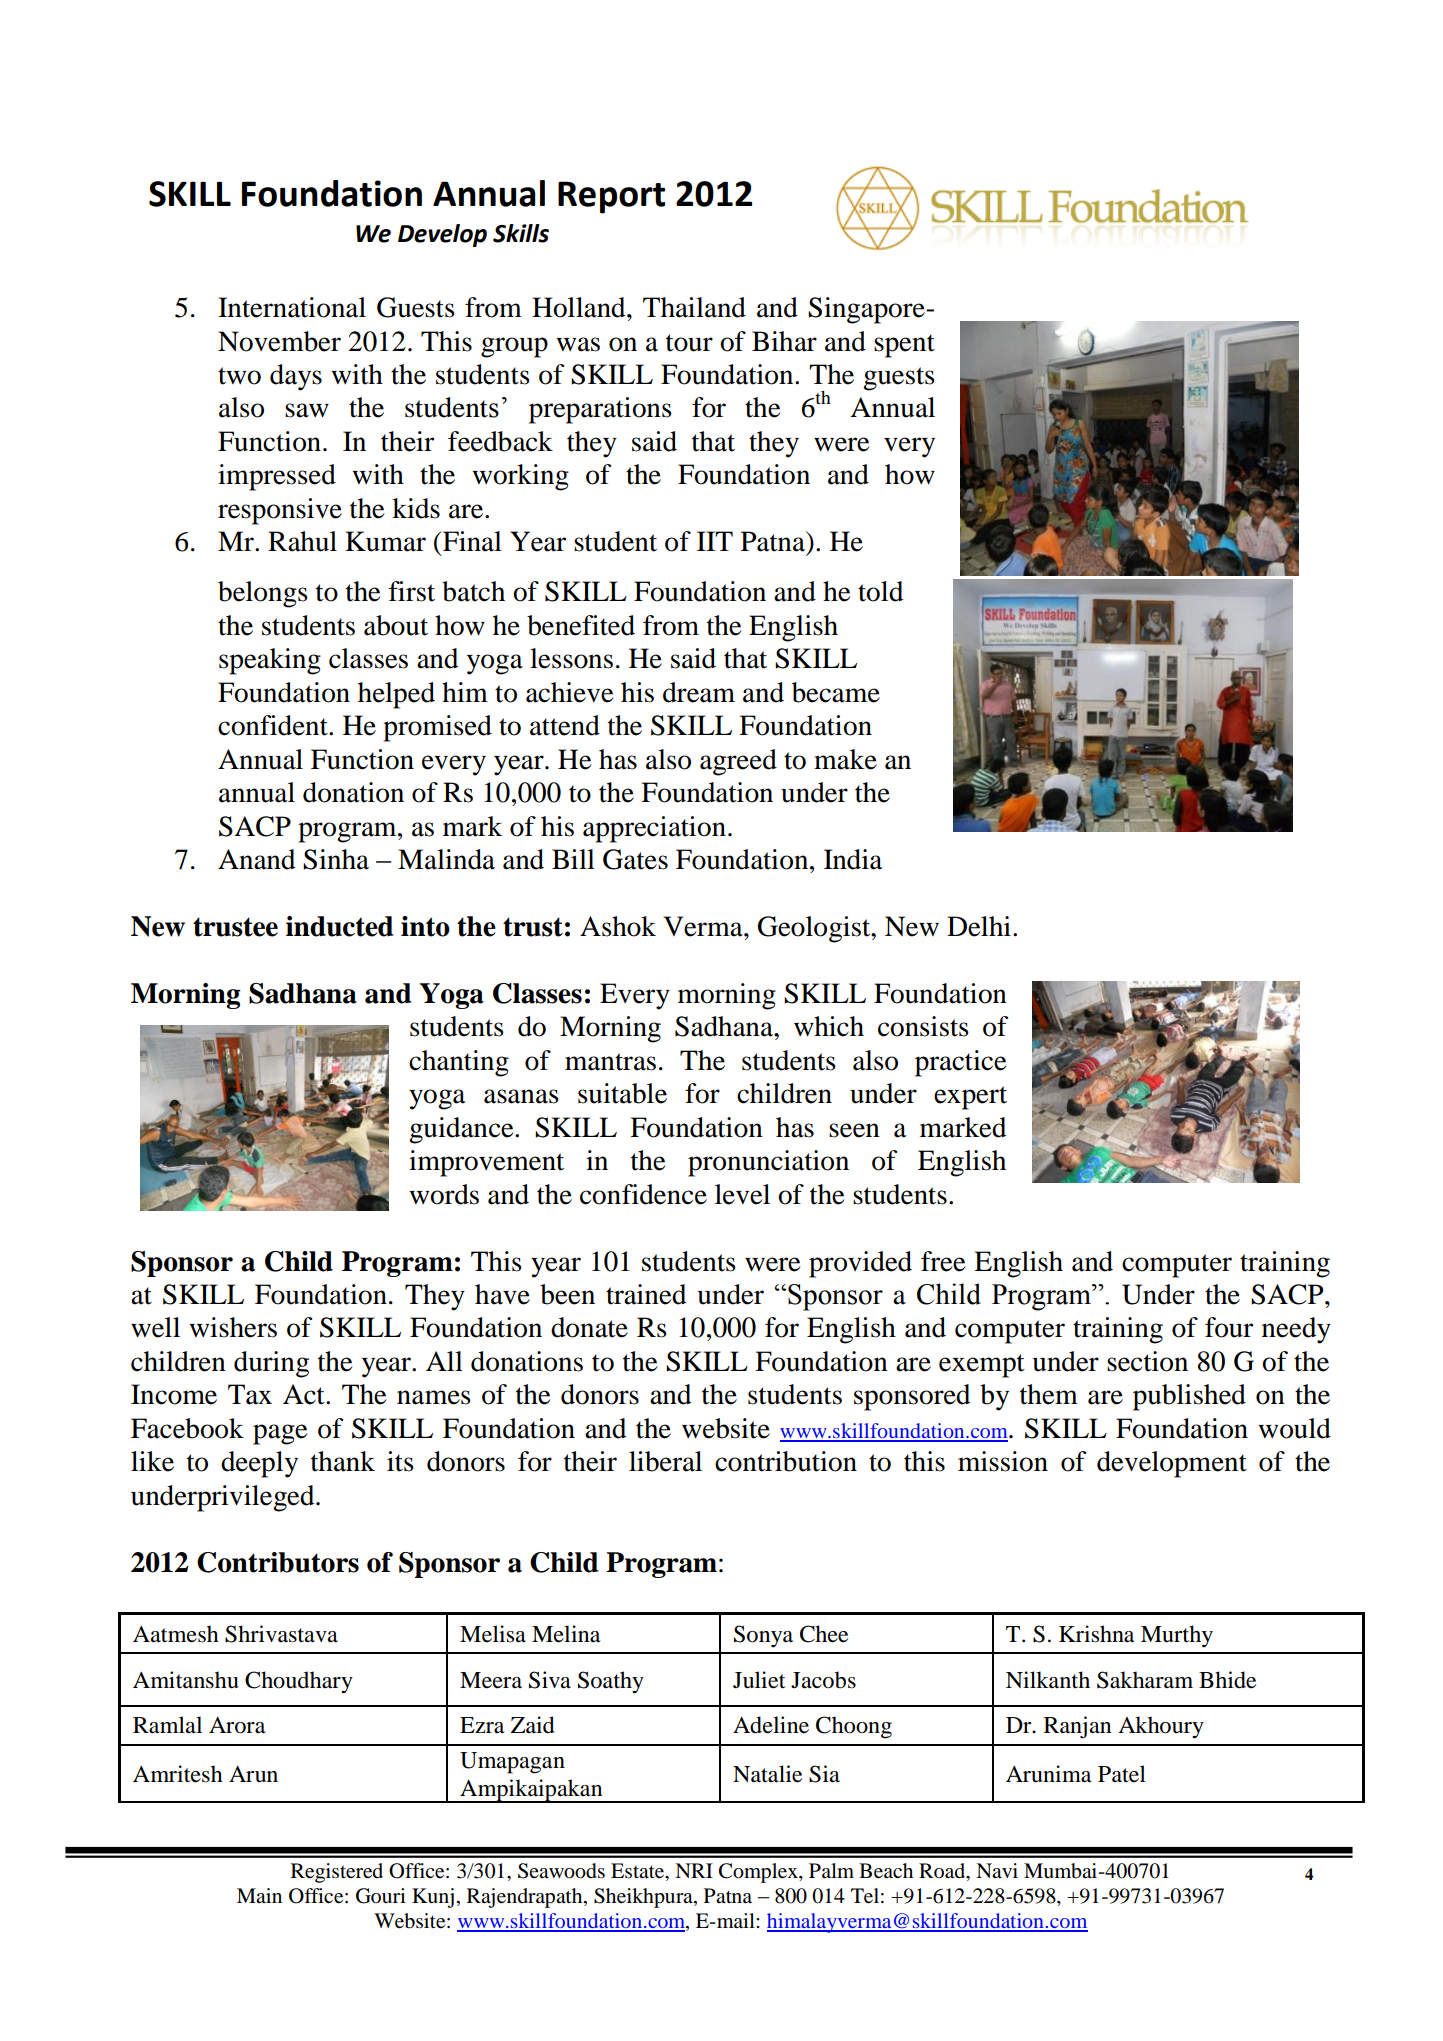 The width and height of the image is (1443, 2041). Describe the element at coordinates (233, 1327) in the image. I see `wishers` at that location.
